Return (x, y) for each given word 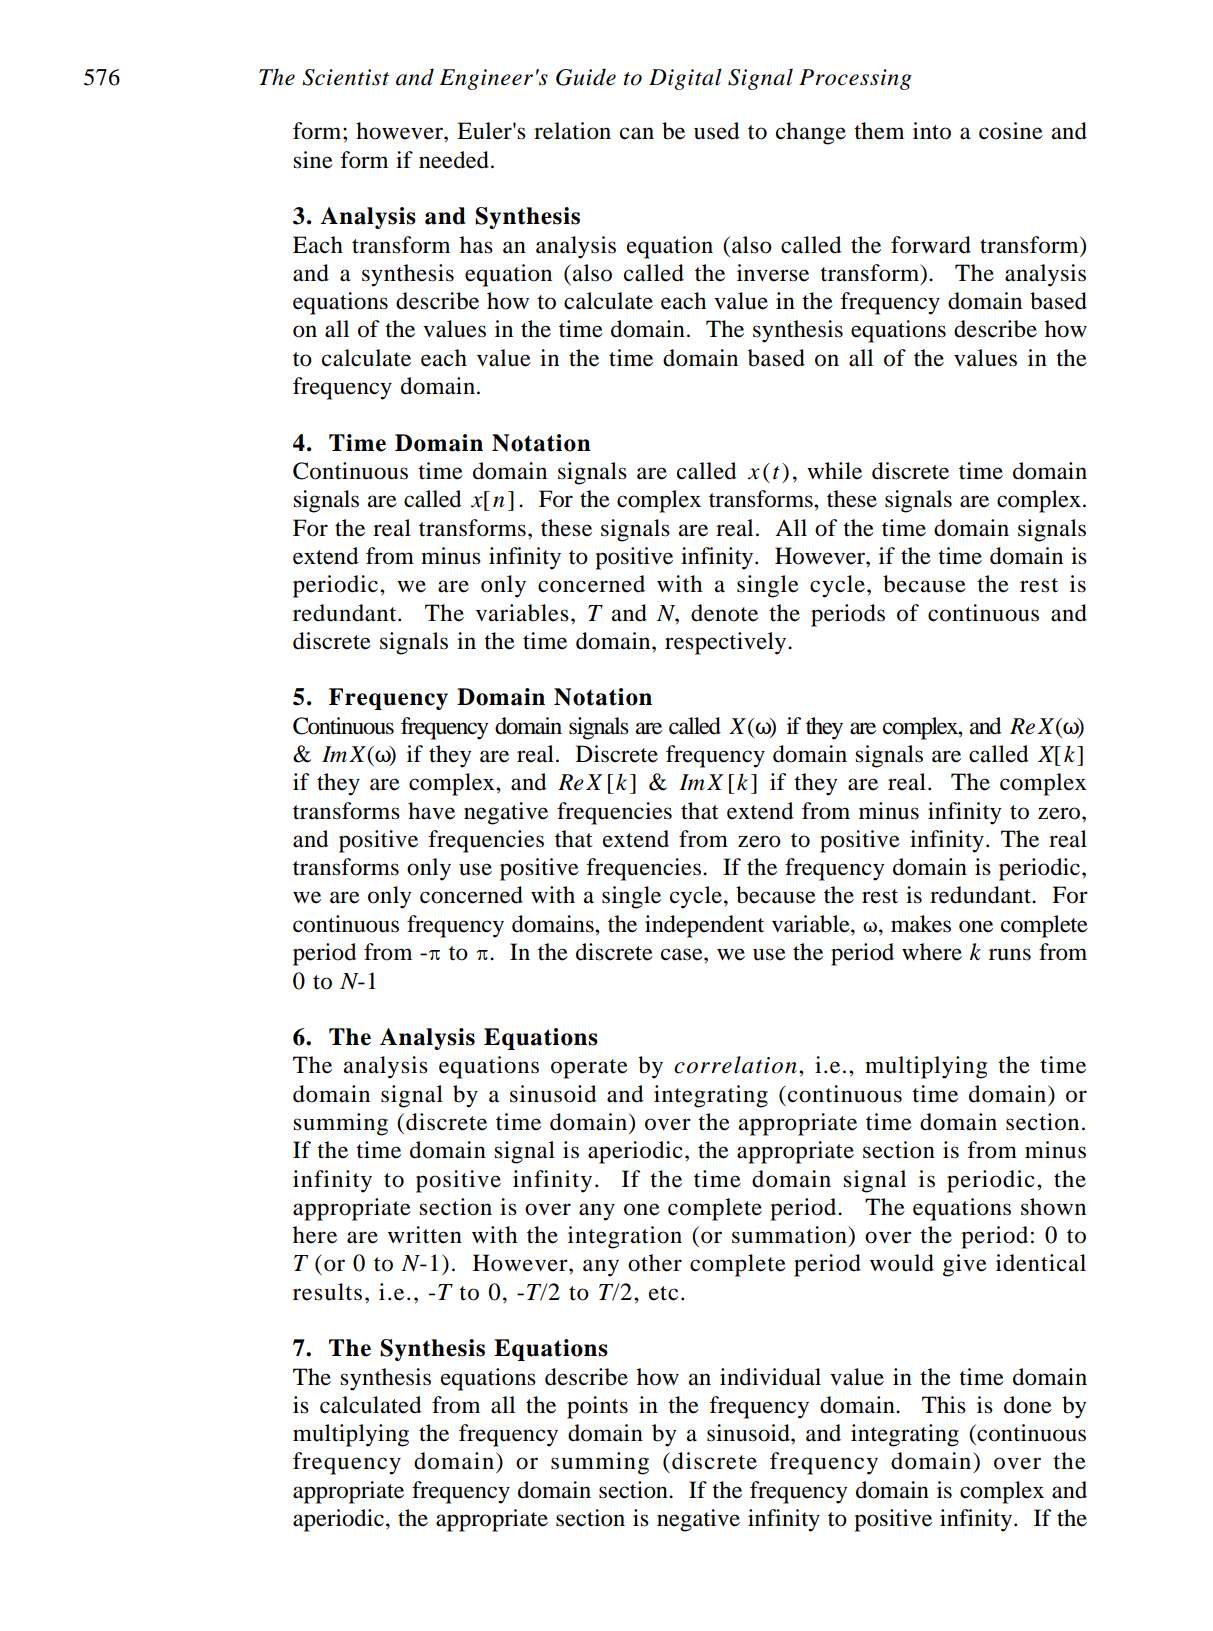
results (327, 1292)
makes (921, 924)
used (716, 131)
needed (454, 160)
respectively (727, 643)
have (431, 811)
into (932, 131)
